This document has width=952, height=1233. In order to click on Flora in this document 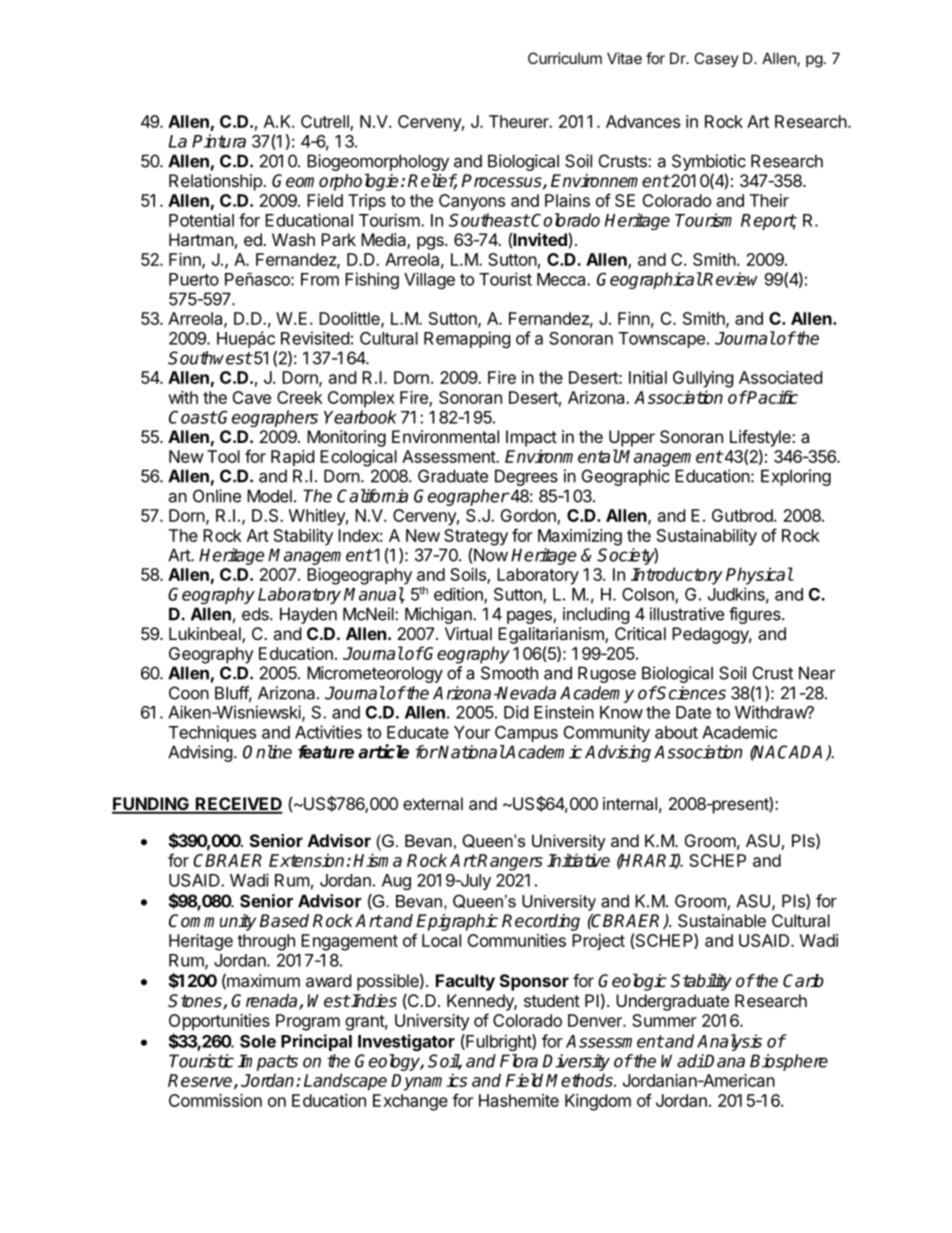, I will do `click(519, 1061)`.
